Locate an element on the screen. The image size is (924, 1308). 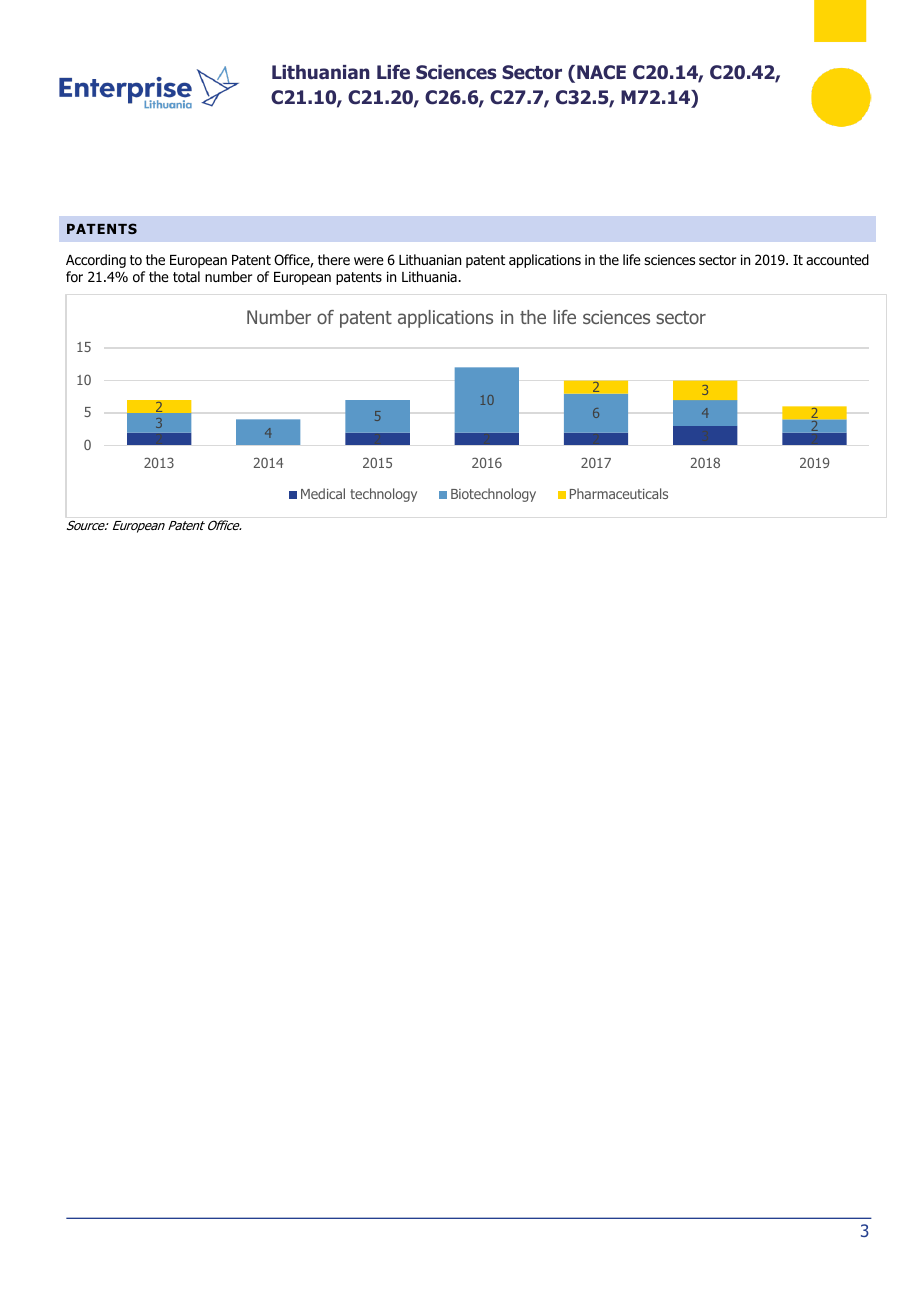
accounted is located at coordinates (837, 260).
